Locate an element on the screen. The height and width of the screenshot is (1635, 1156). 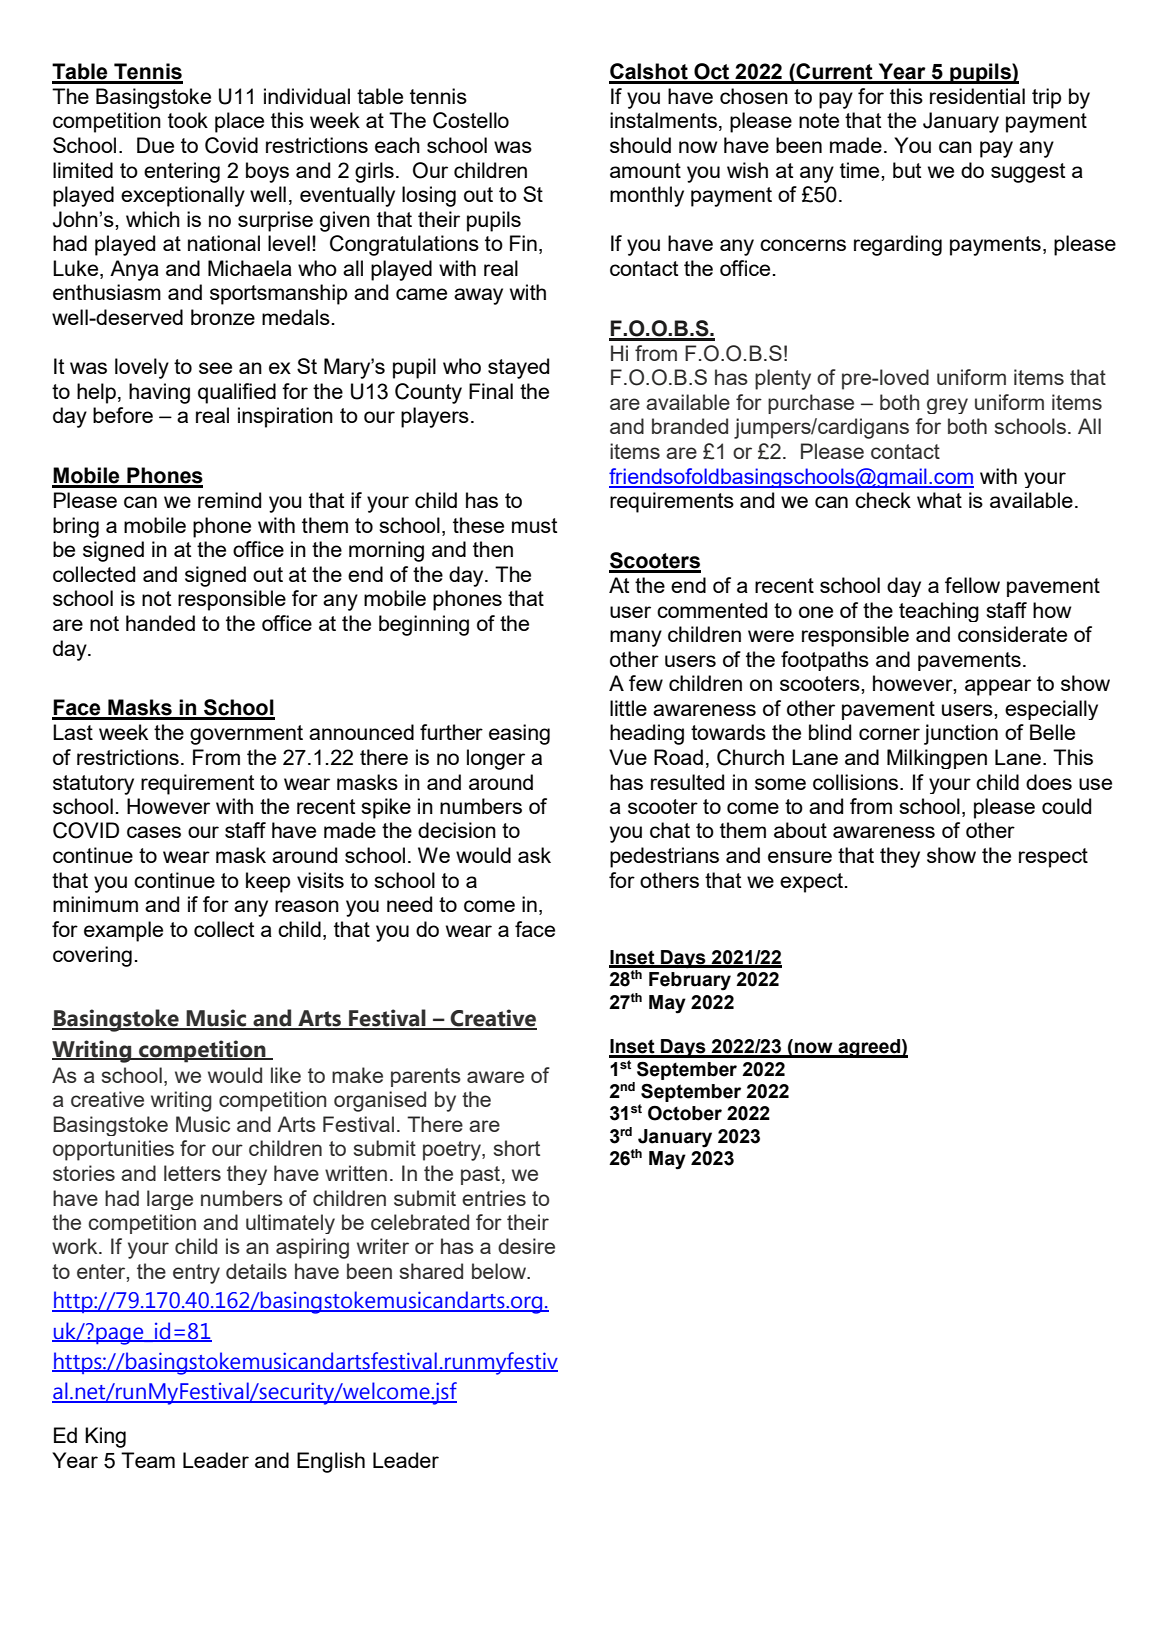
but is located at coordinates (907, 170).
